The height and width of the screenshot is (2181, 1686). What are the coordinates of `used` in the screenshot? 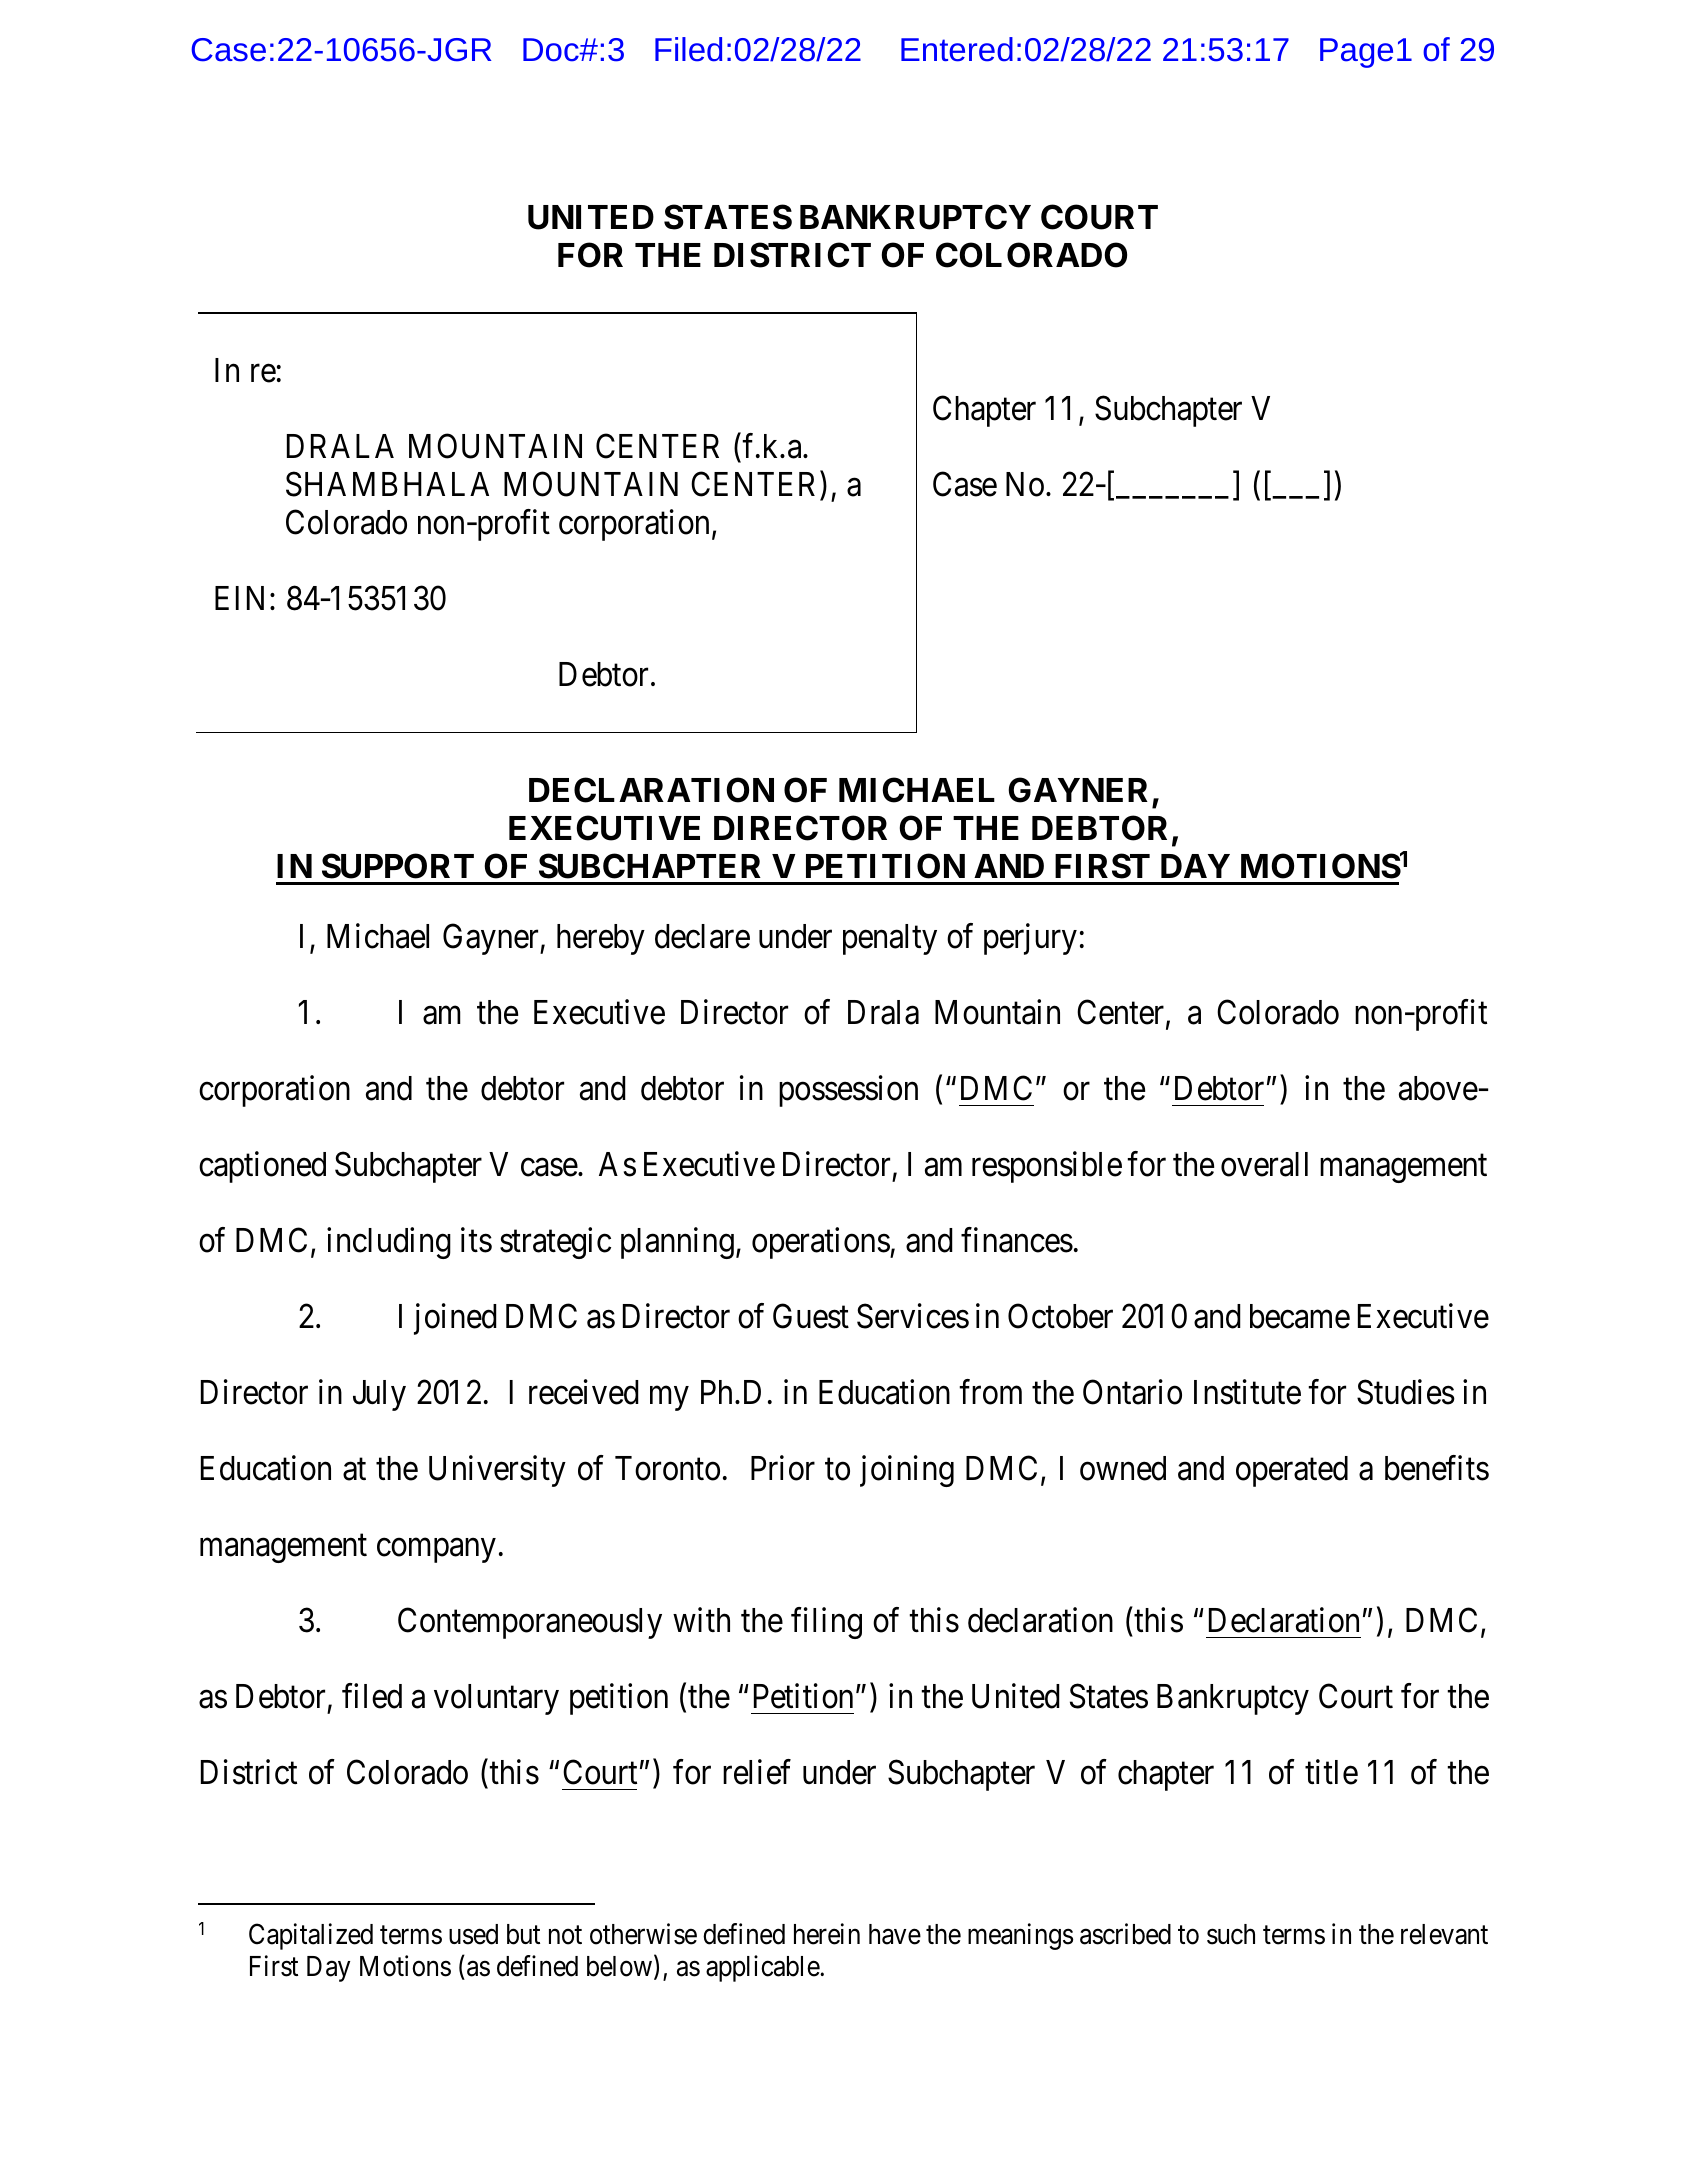 It's located at (473, 1934).
